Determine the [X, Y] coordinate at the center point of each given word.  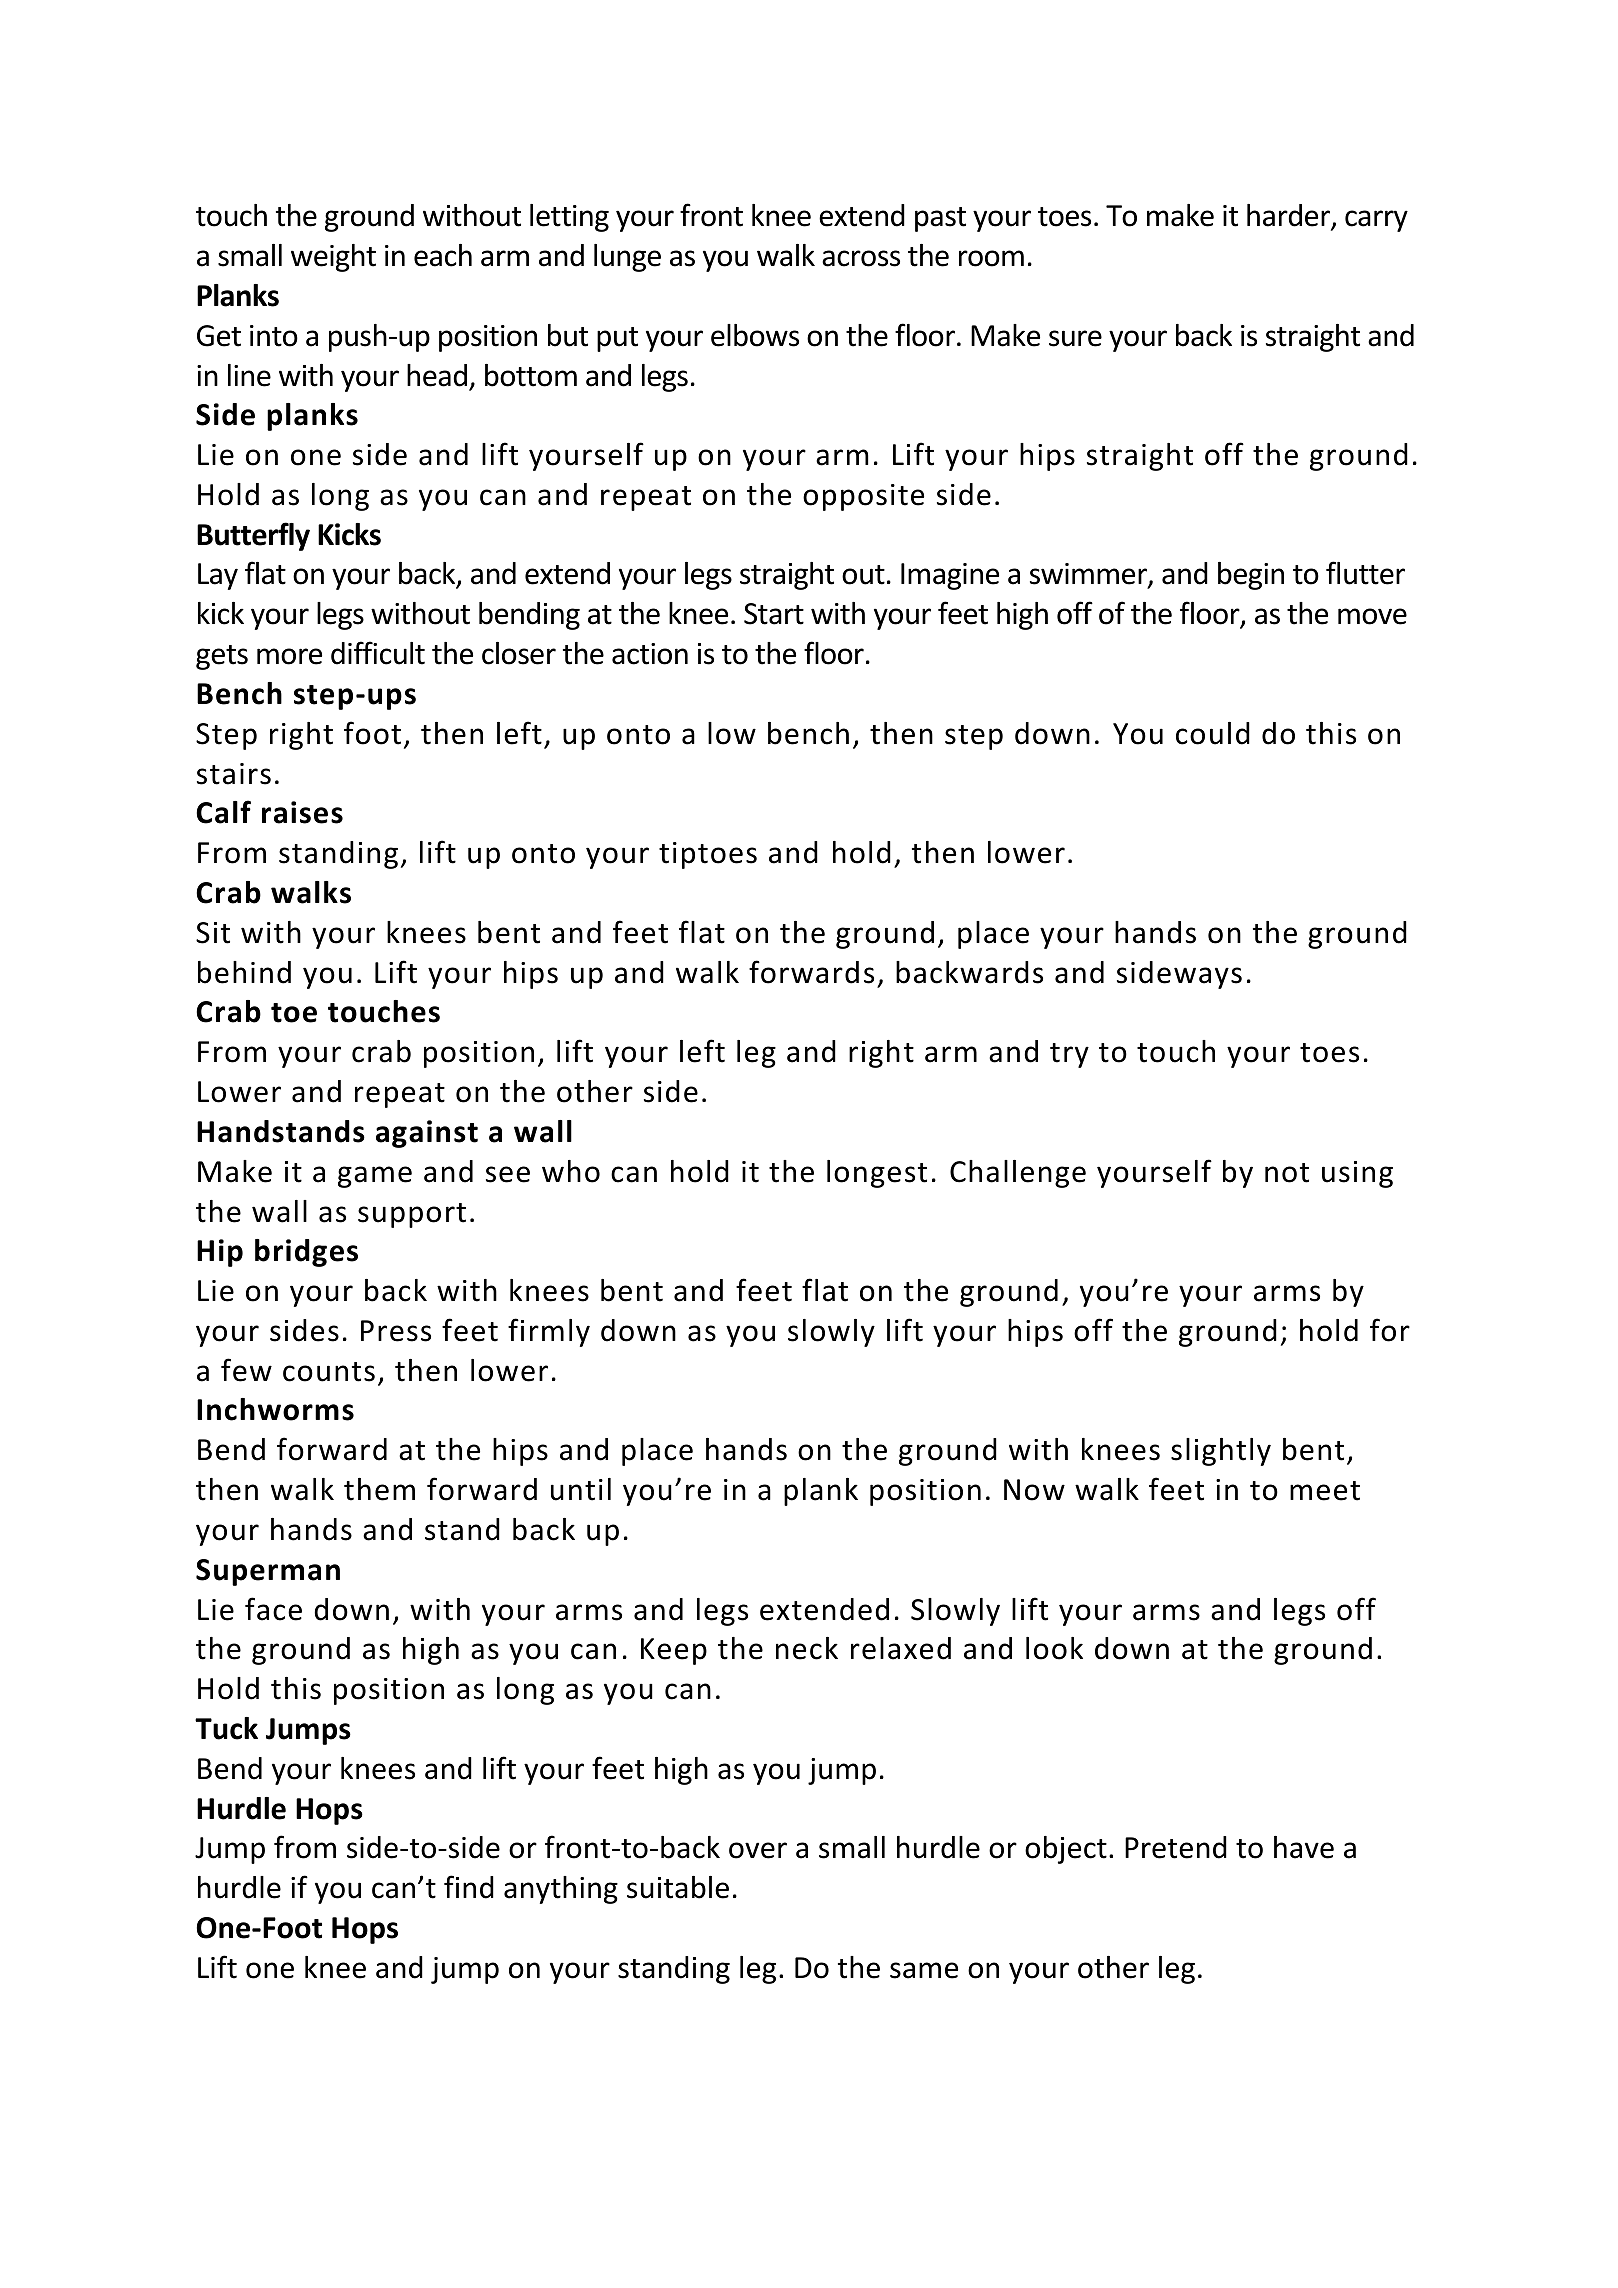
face [273, 1609]
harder [1290, 216]
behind [244, 972]
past [940, 219]
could [1213, 733]
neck [807, 1648]
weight [333, 258]
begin [1251, 576]
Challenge [1018, 1174]
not [1287, 1173]
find [469, 1887]
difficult [378, 653]
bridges [306, 1253]
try [1069, 1055]
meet [1325, 1491]
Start [774, 614]
